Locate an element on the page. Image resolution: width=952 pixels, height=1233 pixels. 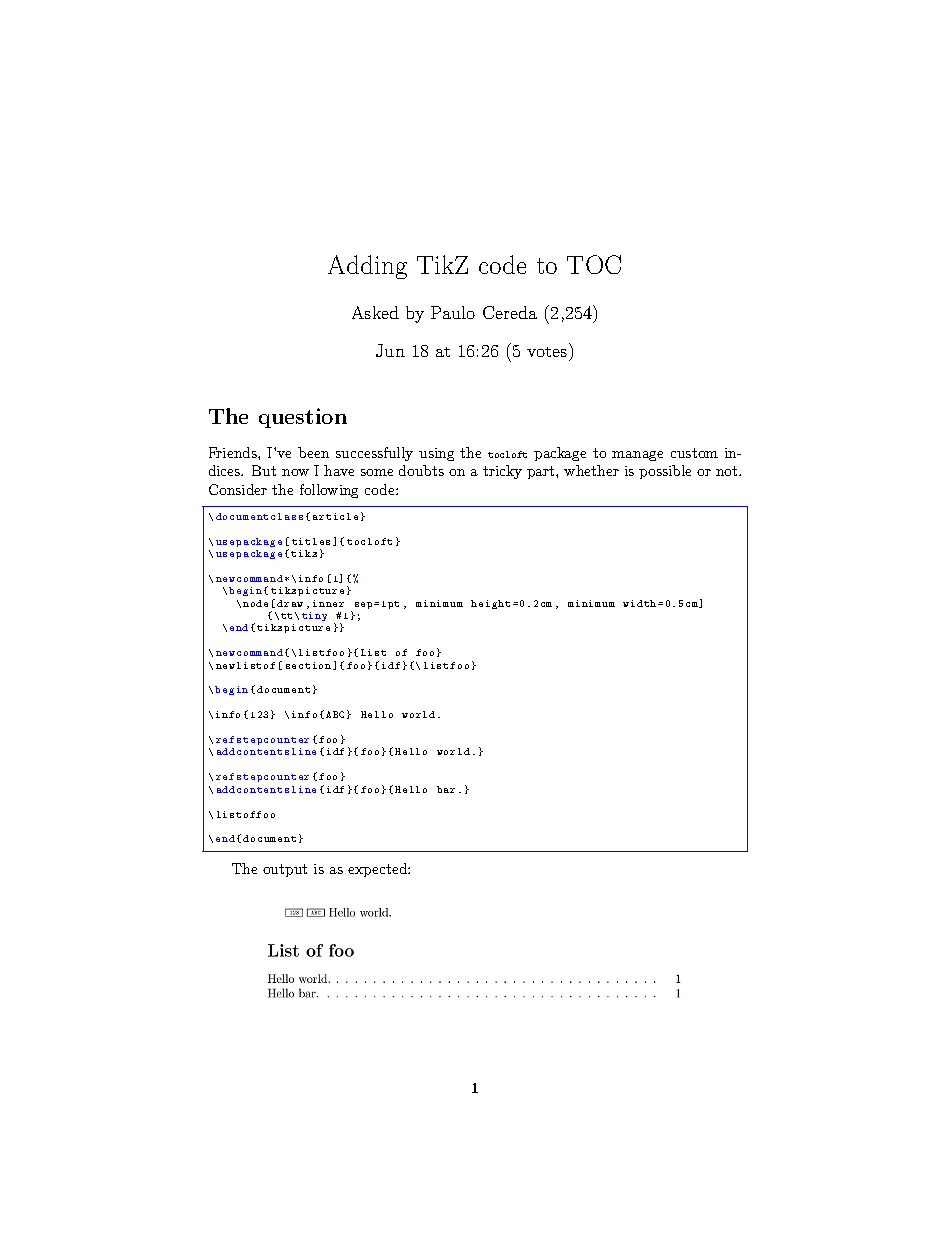
votes is located at coordinates (547, 352).
